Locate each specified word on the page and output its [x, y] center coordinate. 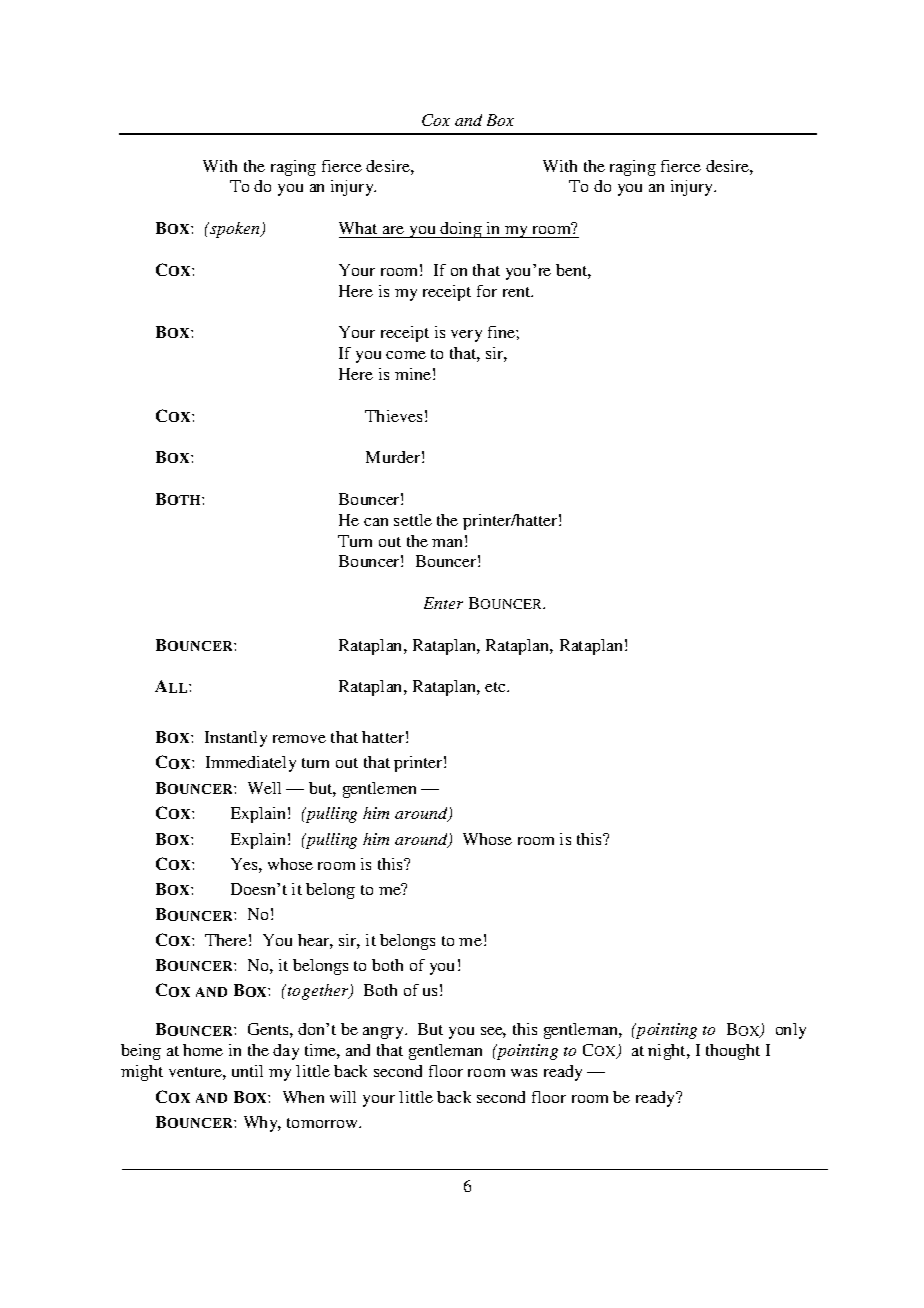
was [524, 1073]
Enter [443, 603]
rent [518, 292]
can [376, 522]
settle [413, 520]
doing [461, 230]
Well [264, 788]
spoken [235, 230]
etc [496, 687]
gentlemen [379, 790]
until [247, 1071]
